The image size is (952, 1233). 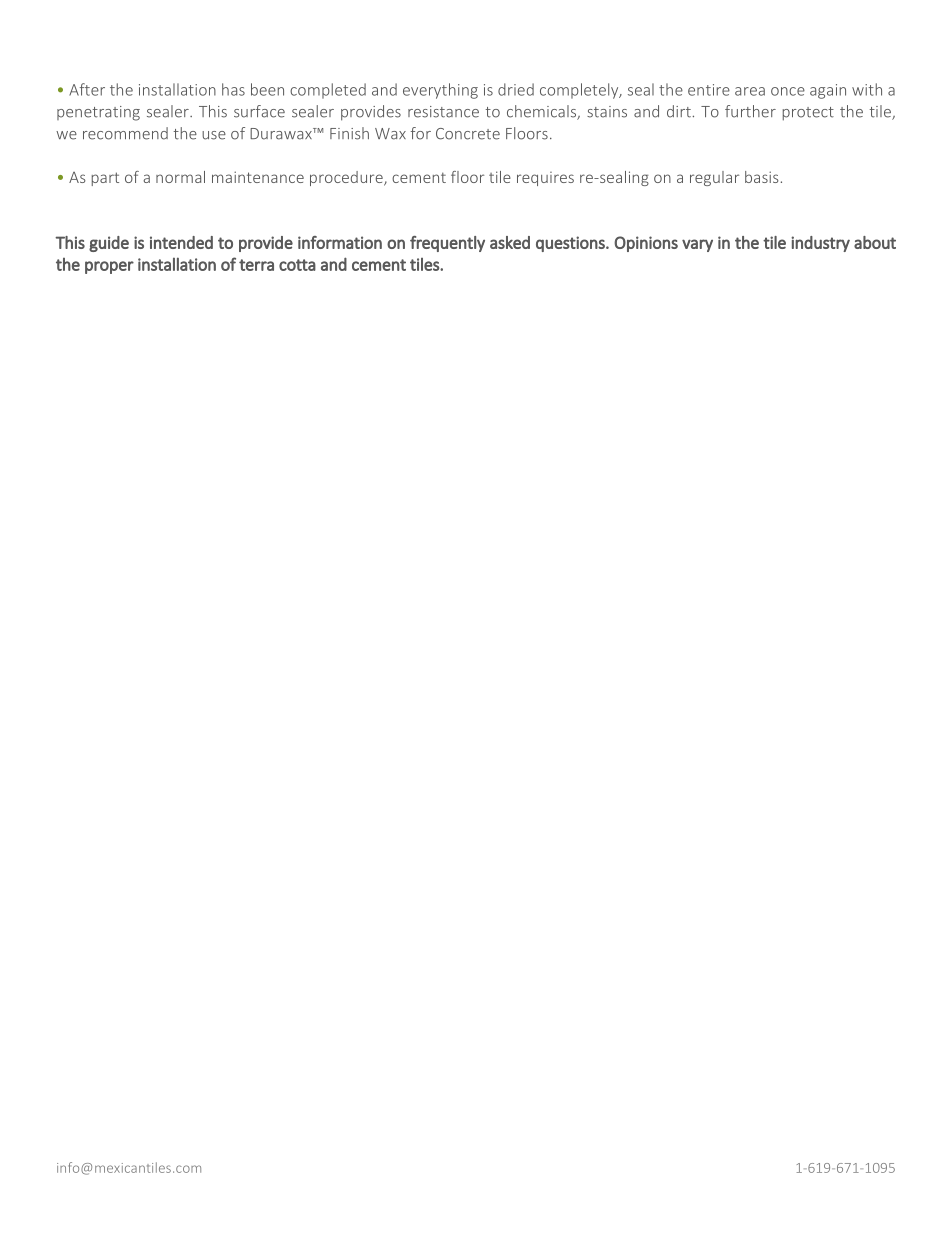 I want to click on part, so click(x=105, y=179).
